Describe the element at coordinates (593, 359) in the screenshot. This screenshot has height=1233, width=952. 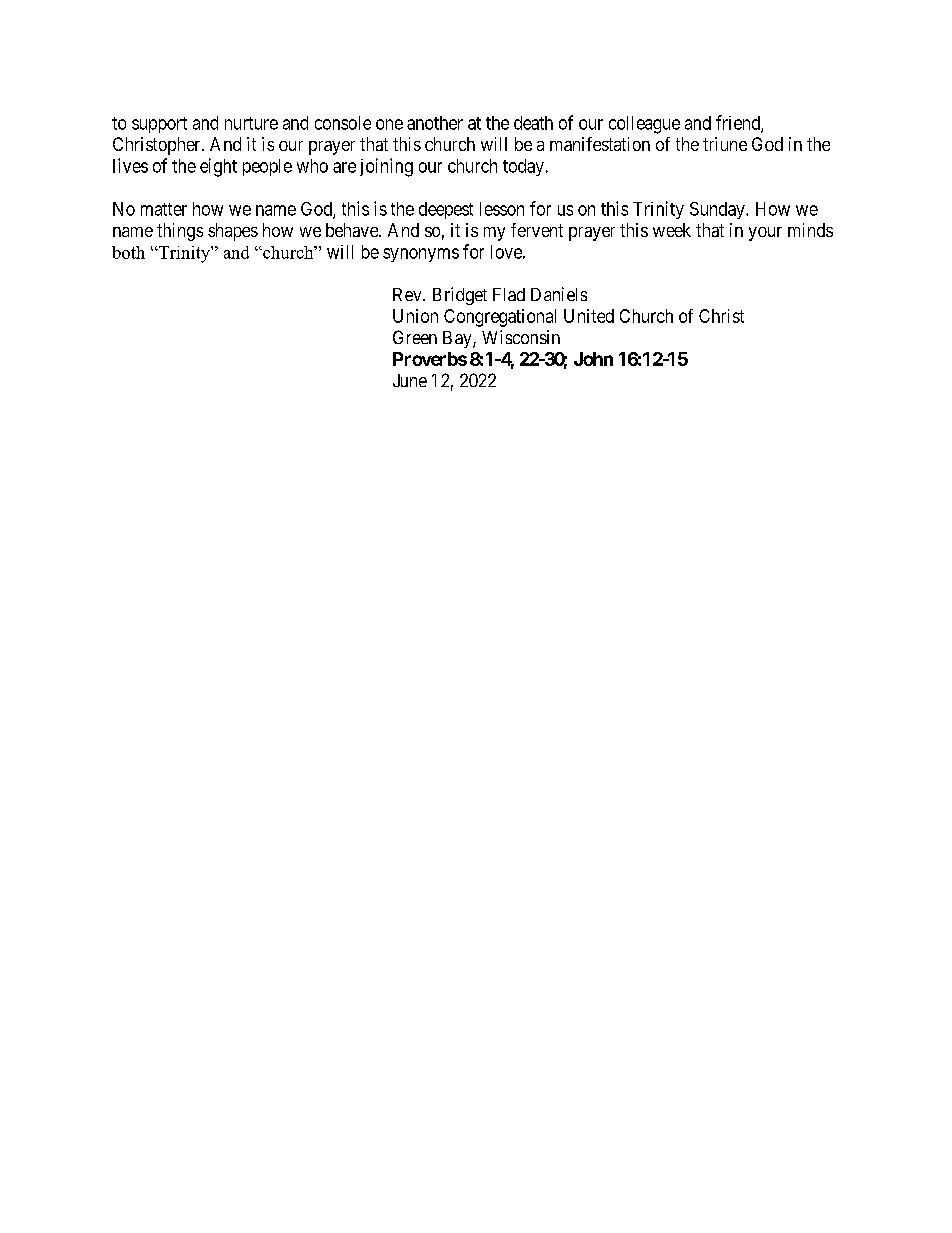
I see `John` at that location.
